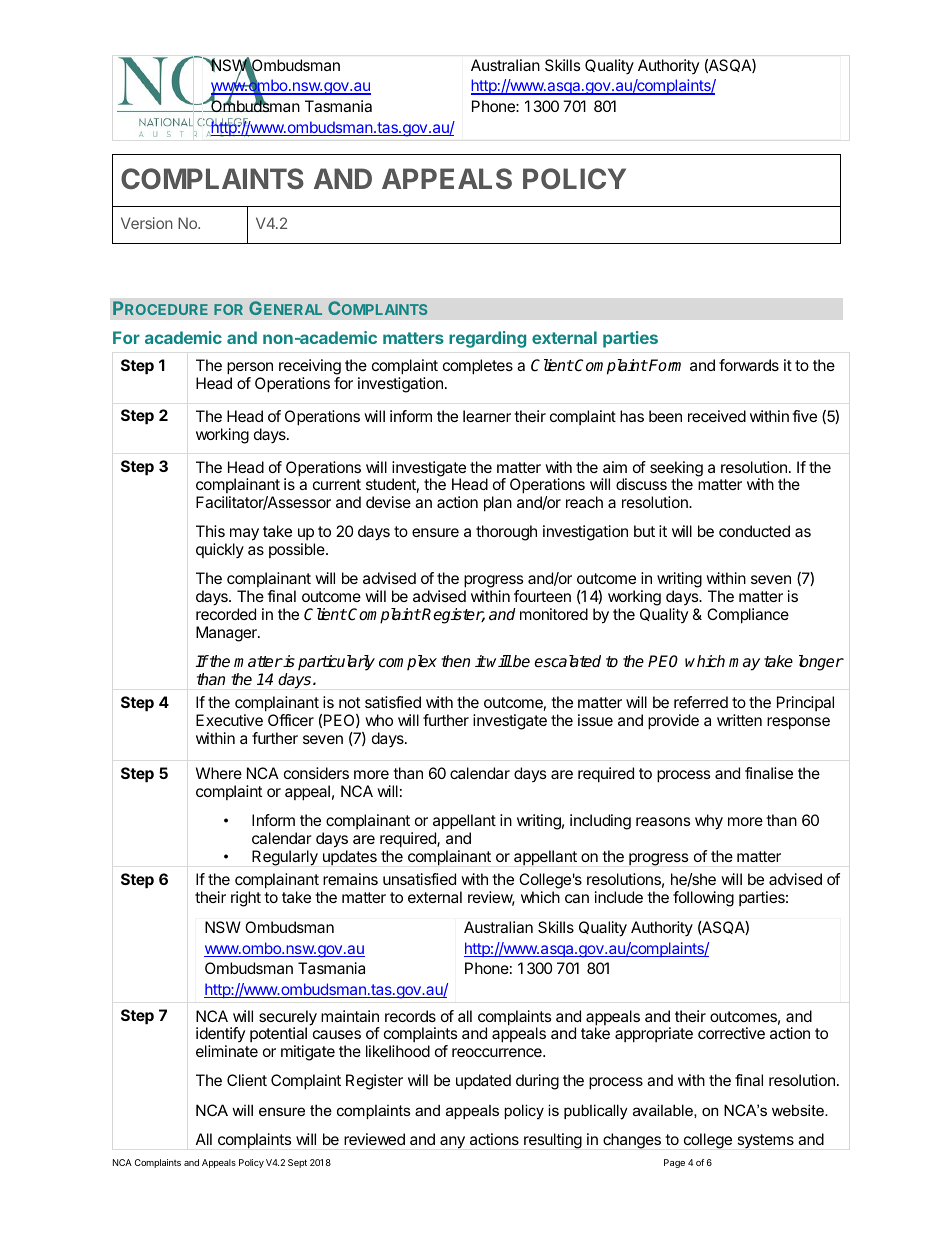 The image size is (952, 1233). What do you see at coordinates (487, 339) in the page?
I see `regarding` at bounding box center [487, 339].
